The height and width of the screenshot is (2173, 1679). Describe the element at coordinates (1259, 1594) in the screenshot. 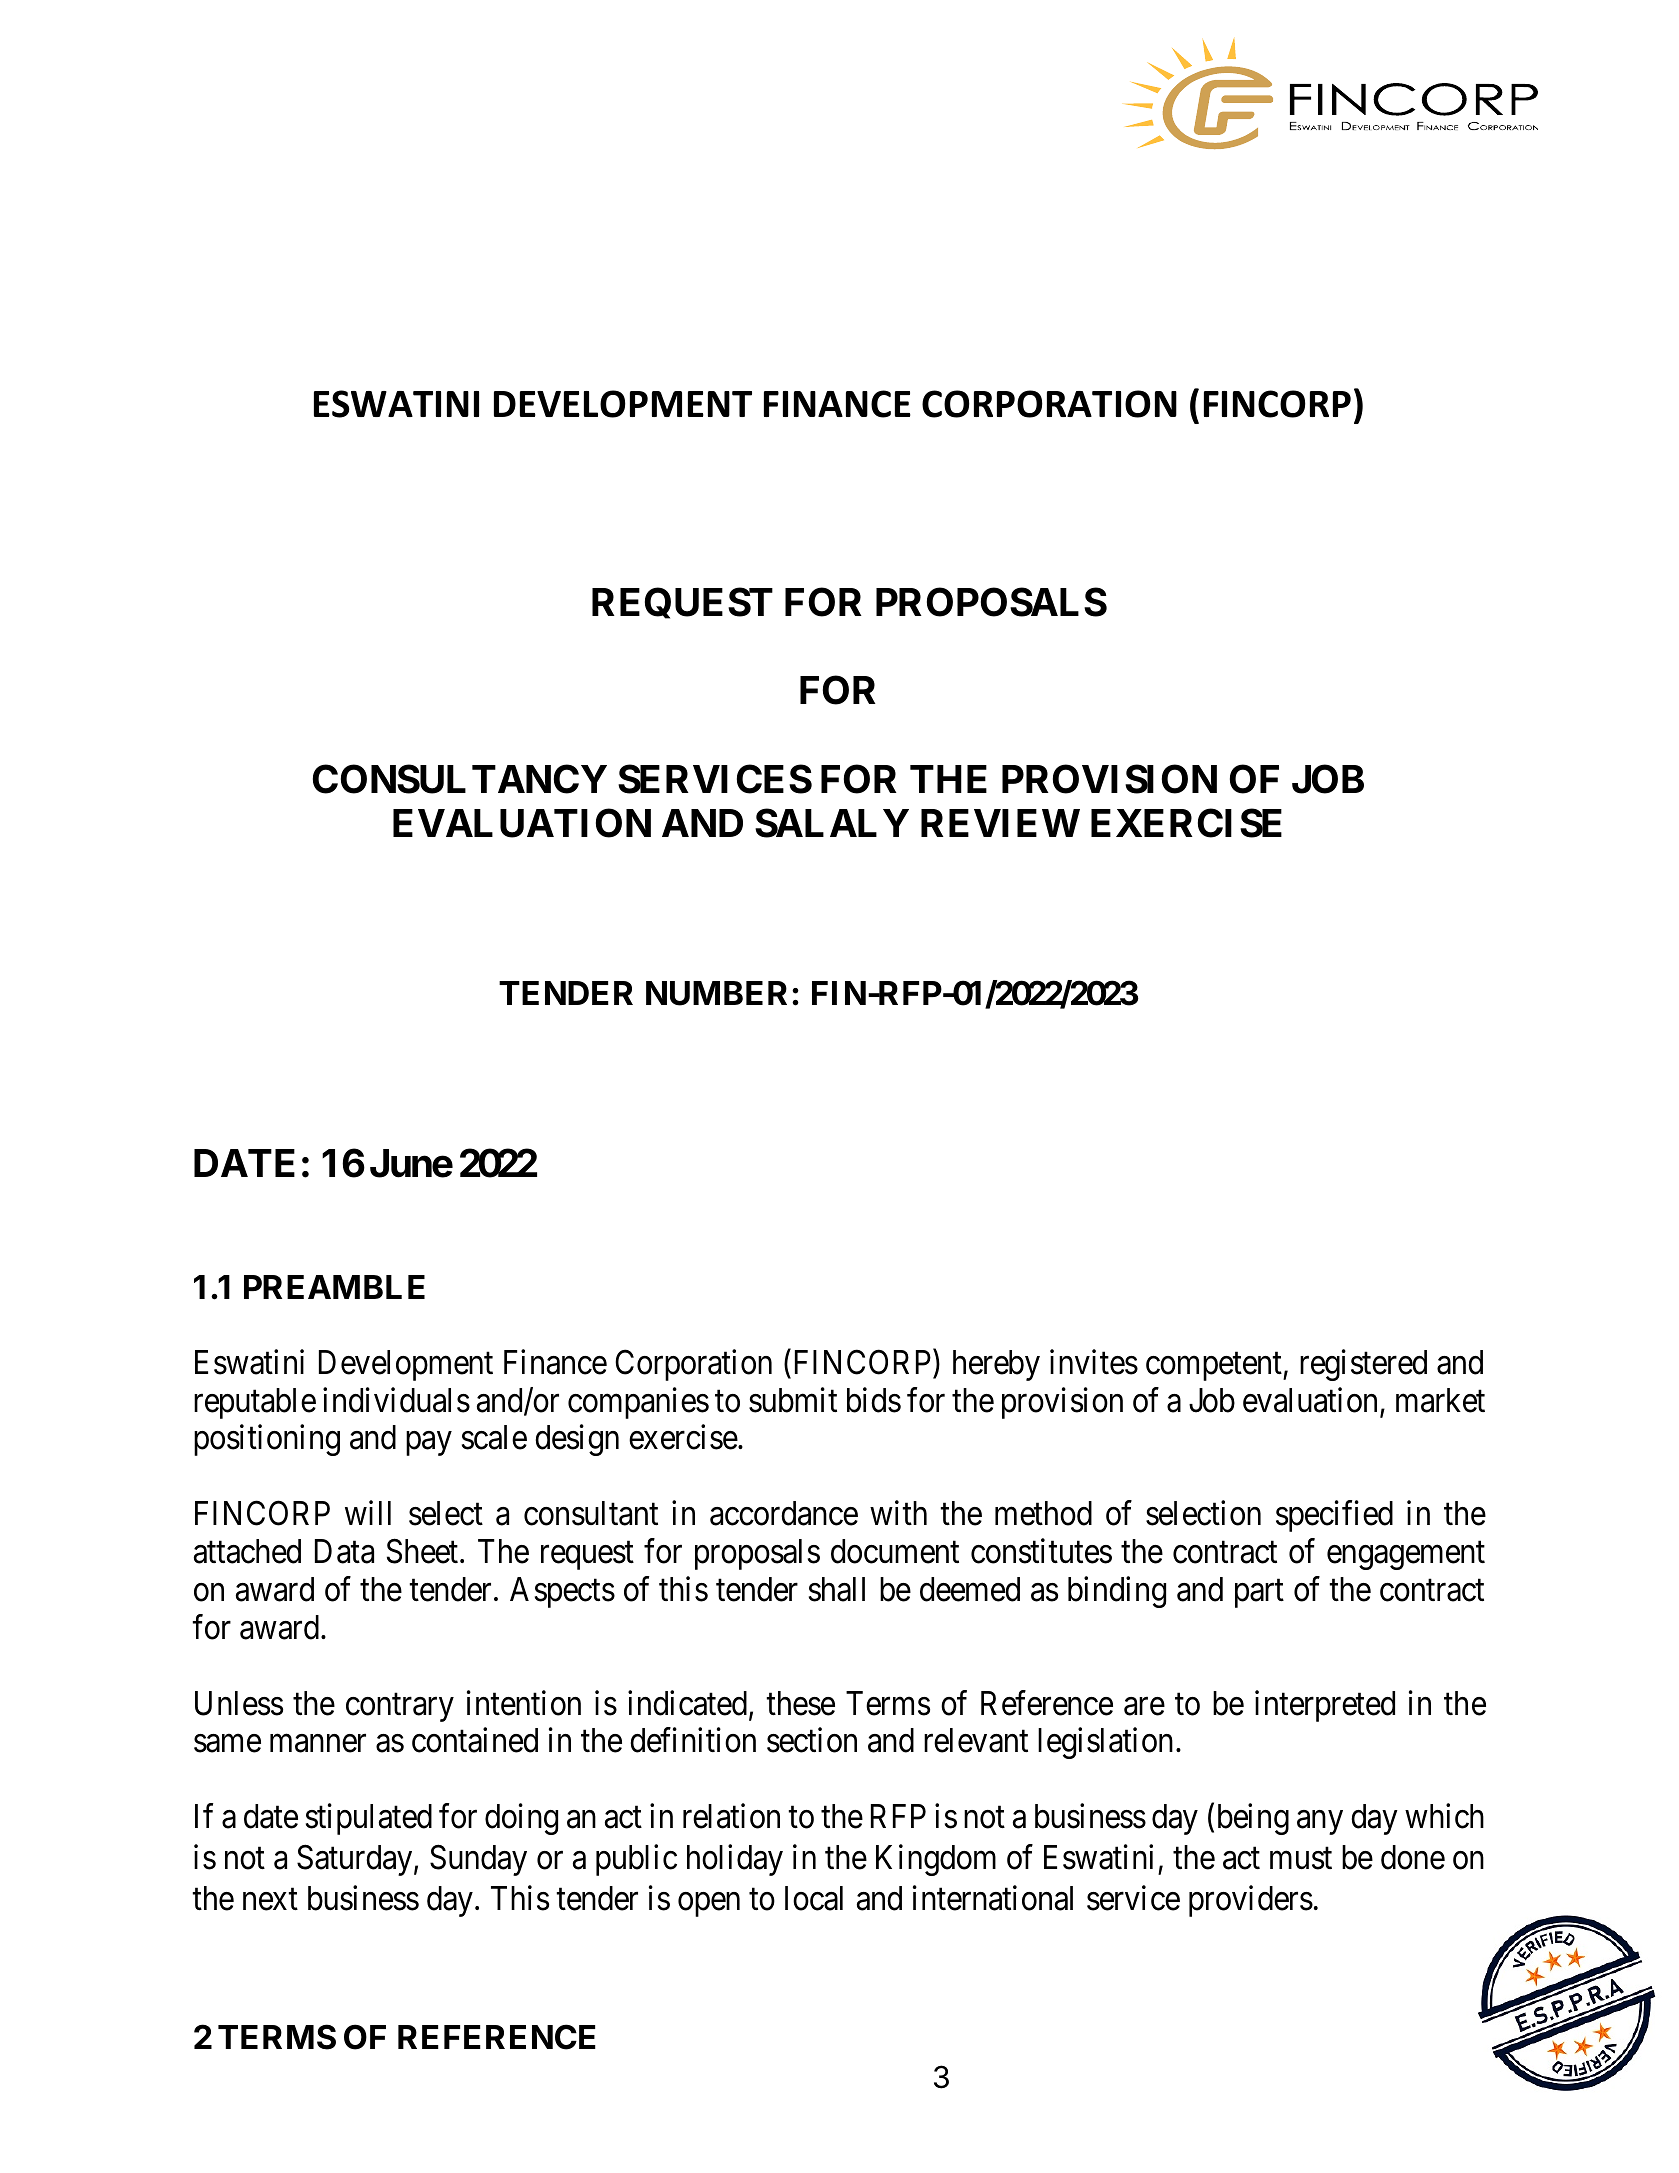

I see `part` at that location.
